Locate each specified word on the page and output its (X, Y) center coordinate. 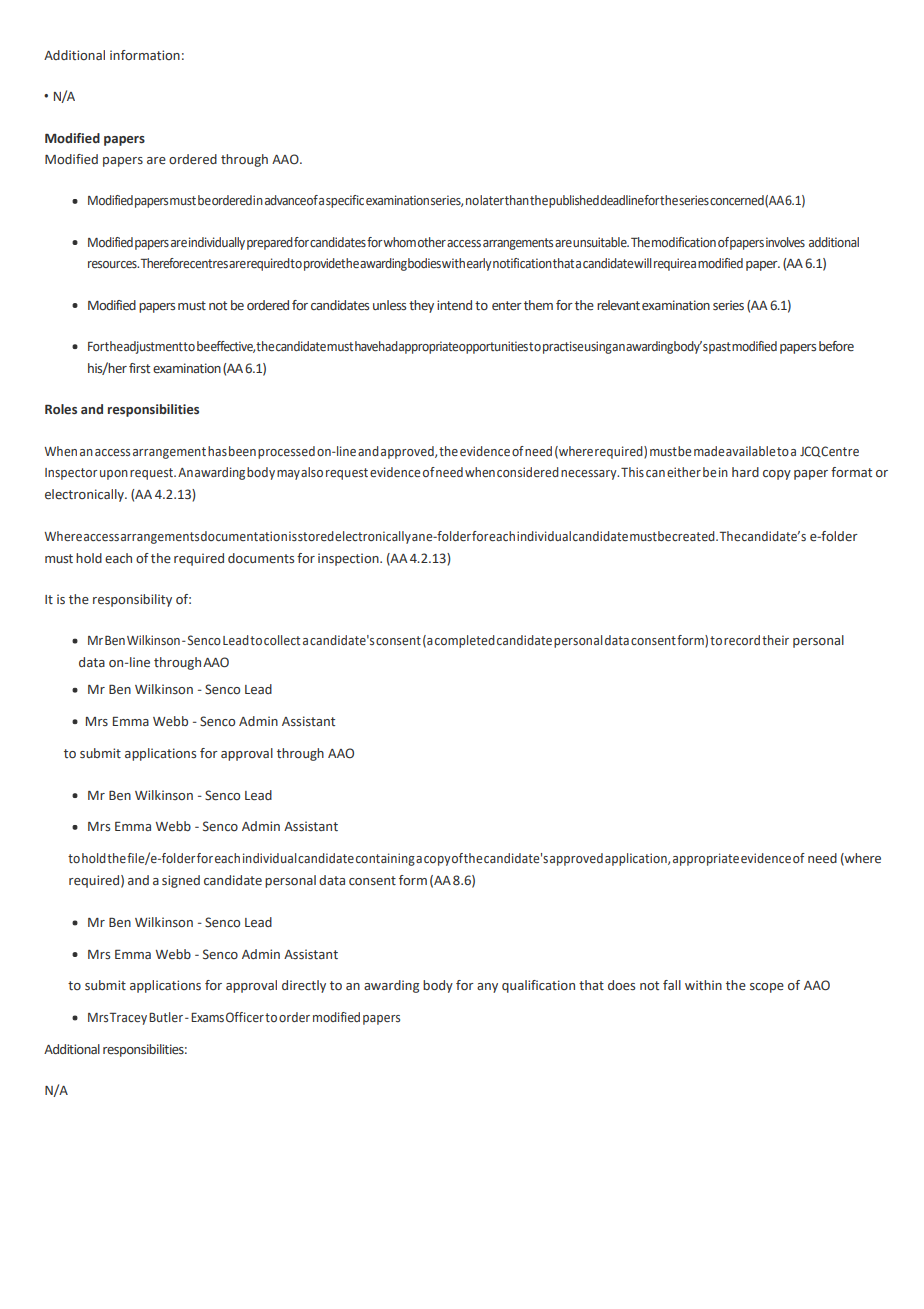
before (836, 346)
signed (181, 881)
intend (454, 305)
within (703, 985)
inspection (349, 559)
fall (672, 985)
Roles (61, 409)
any (487, 988)
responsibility (132, 600)
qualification (538, 986)
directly (304, 986)
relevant (618, 305)
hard (745, 472)
